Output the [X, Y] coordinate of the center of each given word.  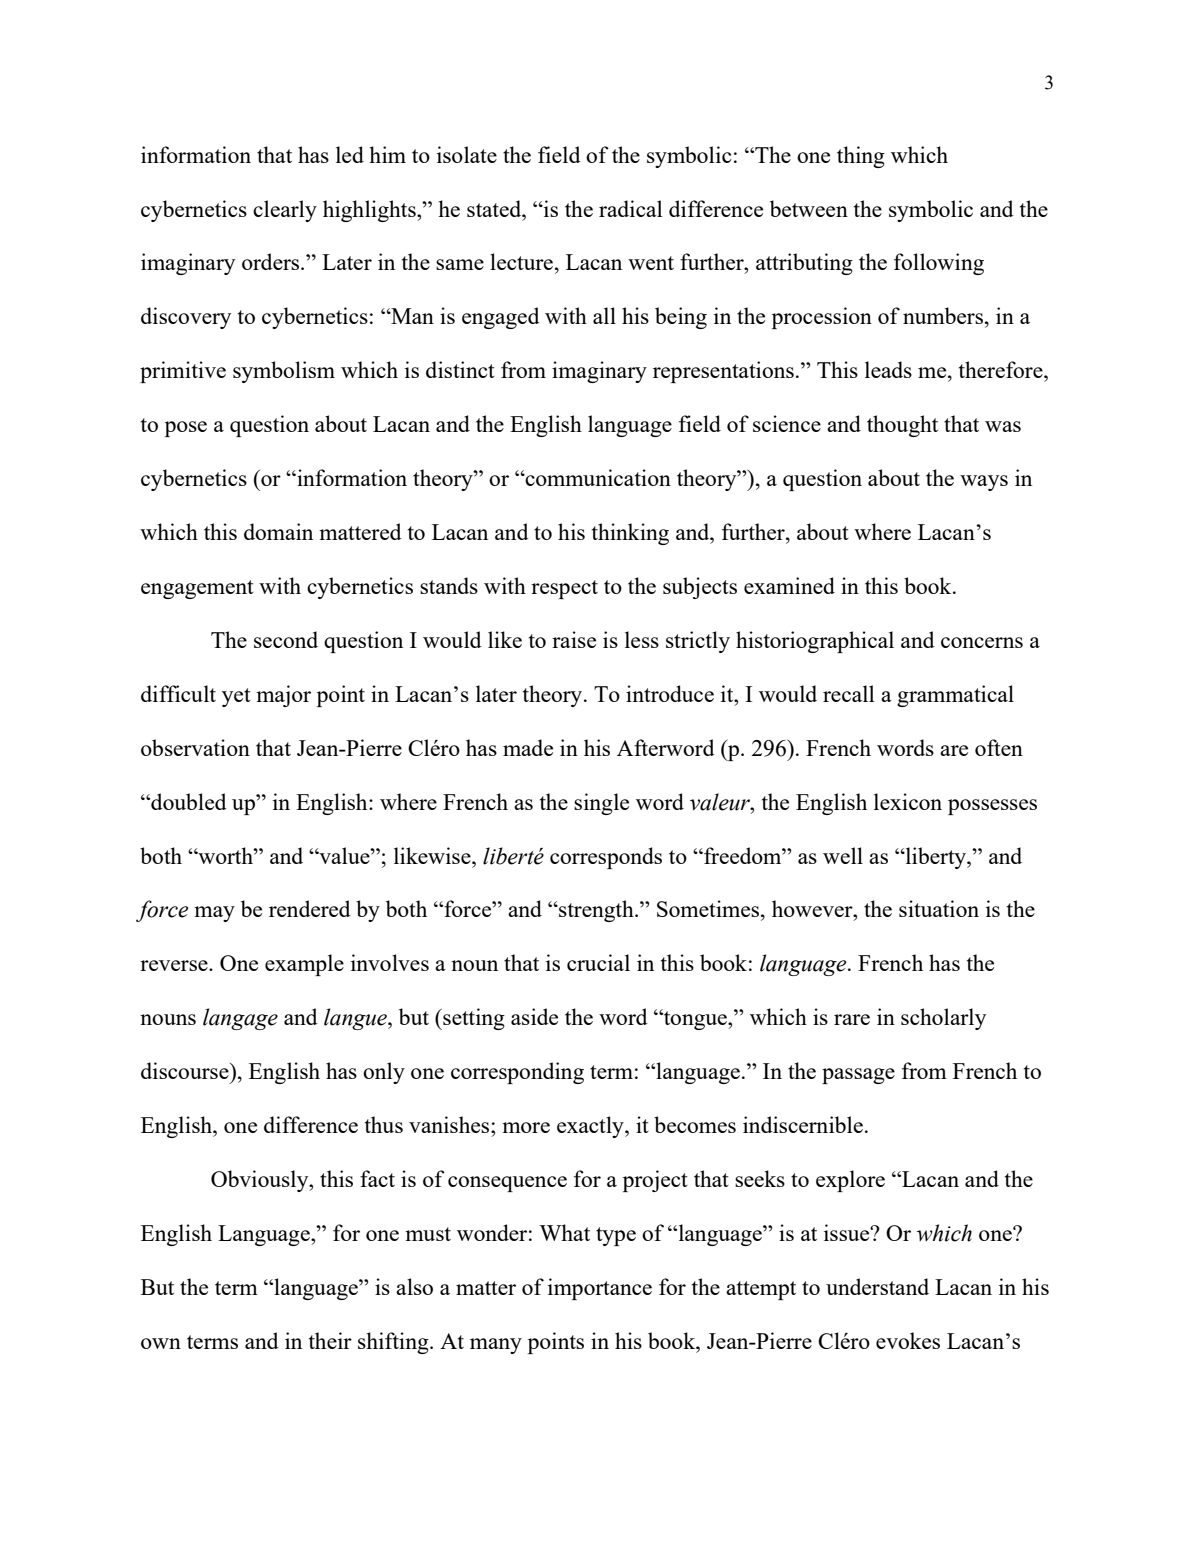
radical [631, 208]
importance [600, 1289]
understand [877, 1286]
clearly [285, 211]
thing [861, 157]
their [330, 1340]
